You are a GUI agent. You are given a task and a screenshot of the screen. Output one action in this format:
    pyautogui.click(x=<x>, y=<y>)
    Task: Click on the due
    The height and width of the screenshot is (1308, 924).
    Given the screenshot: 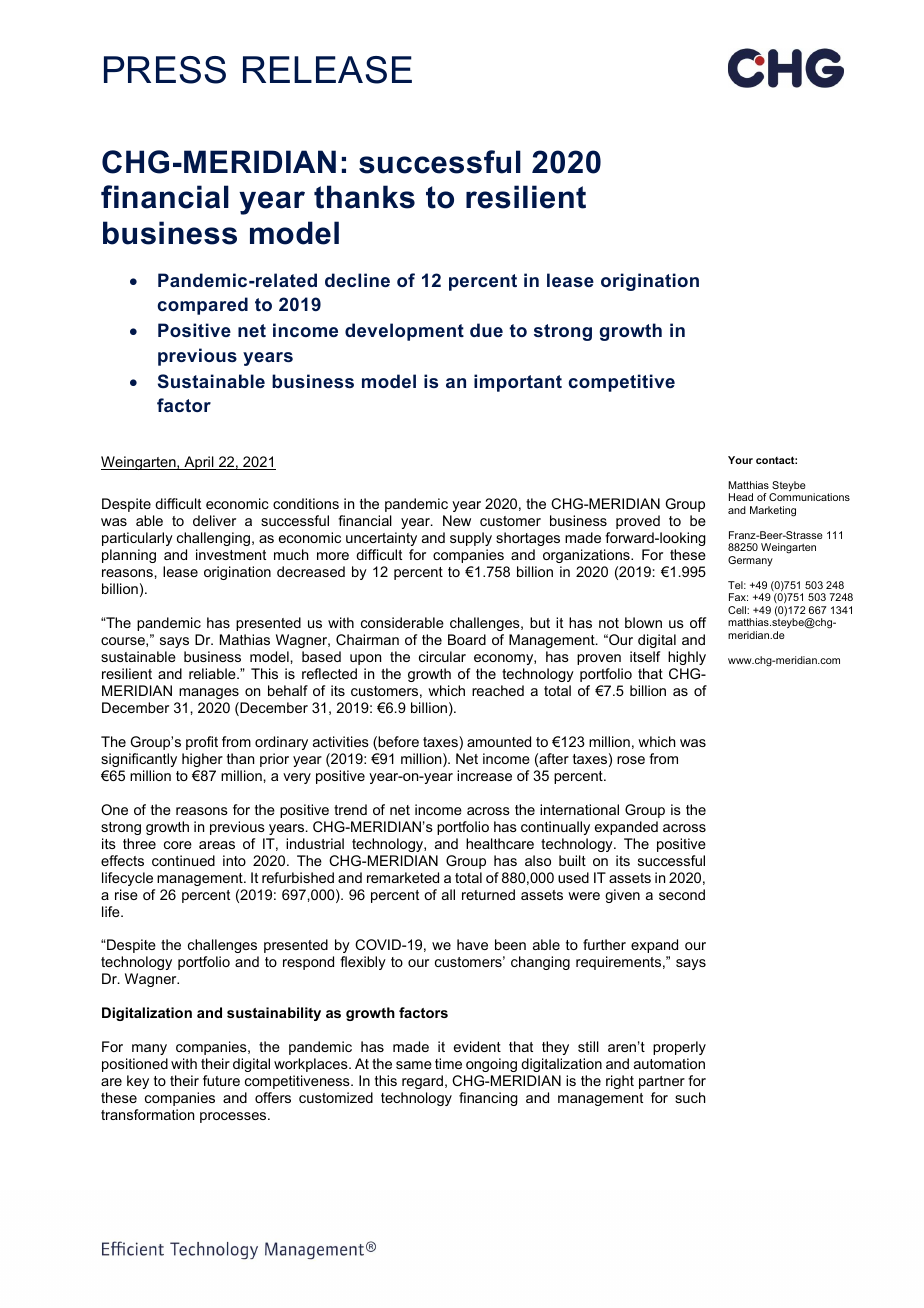 What is the action you would take?
    pyautogui.click(x=486, y=330)
